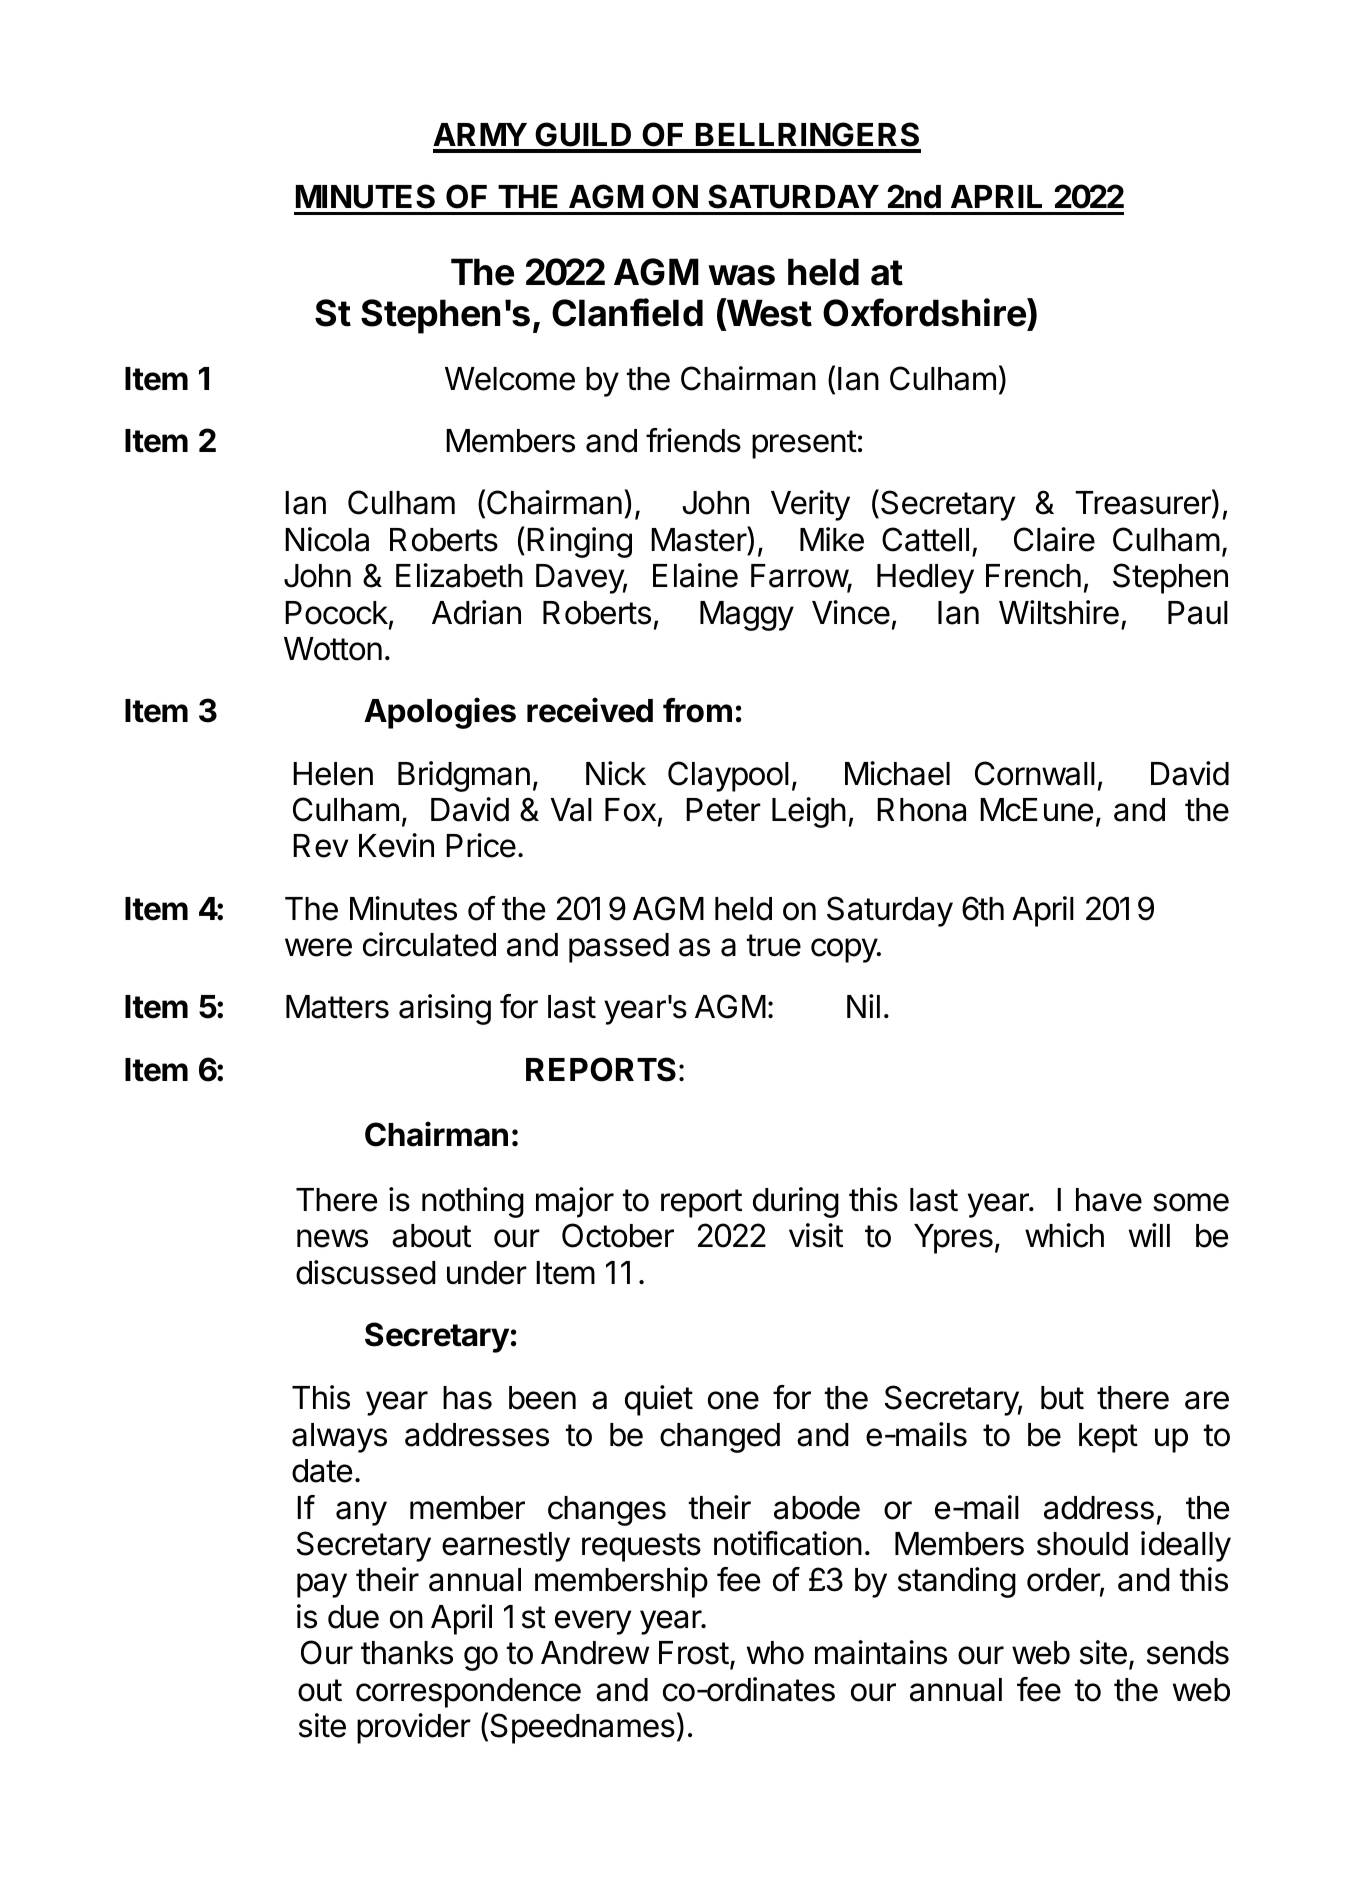  What do you see at coordinates (775, 1653) in the screenshot?
I see `who` at bounding box center [775, 1653].
